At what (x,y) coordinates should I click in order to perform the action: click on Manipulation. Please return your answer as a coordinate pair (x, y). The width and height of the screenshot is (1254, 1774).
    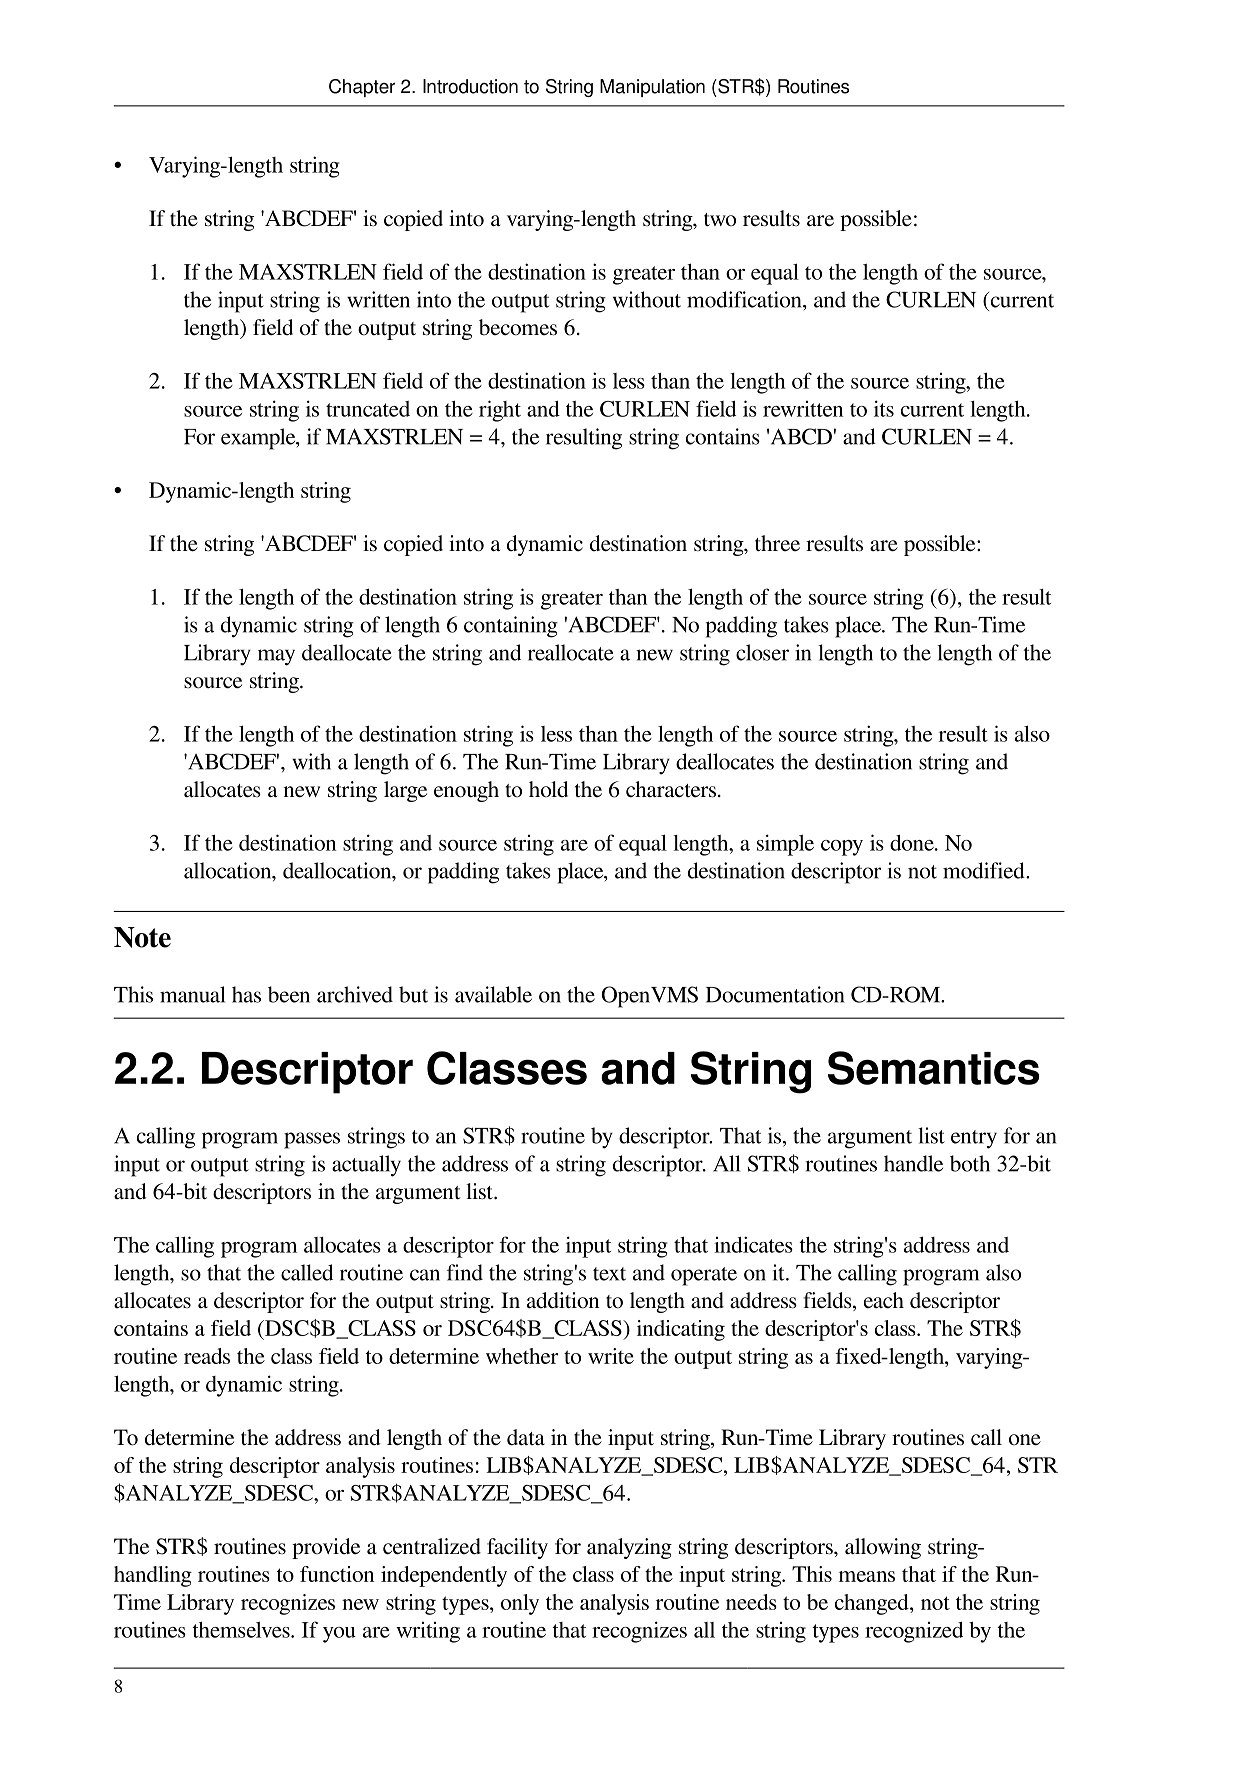
    Looking at the image, I should click on (652, 88).
